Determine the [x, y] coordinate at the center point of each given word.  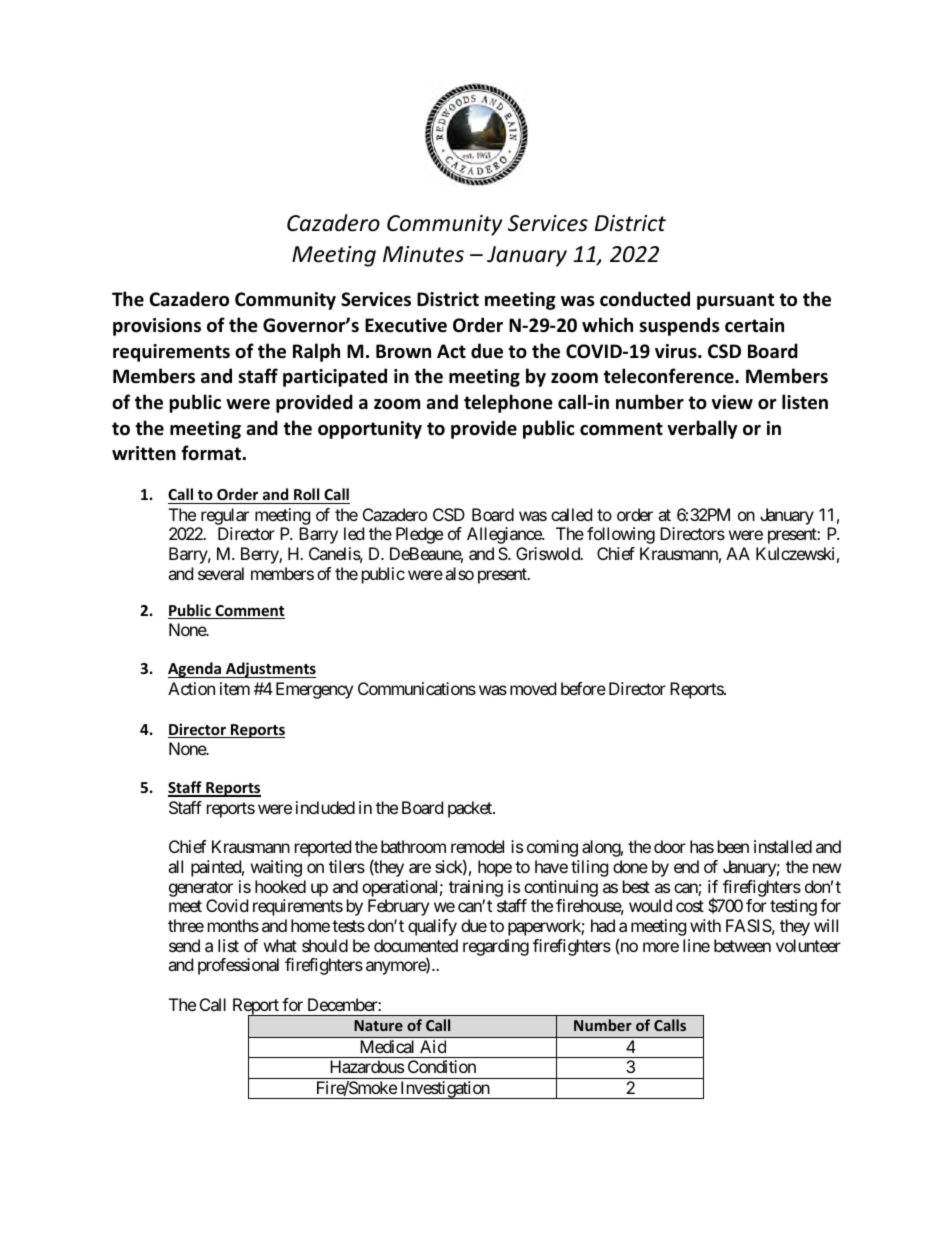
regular [225, 516]
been [733, 846]
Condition [442, 1066]
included [325, 807]
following [621, 535]
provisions [157, 327]
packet [471, 809]
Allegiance [505, 535]
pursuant [736, 301]
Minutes [423, 254]
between [742, 945]
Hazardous [367, 1066]
